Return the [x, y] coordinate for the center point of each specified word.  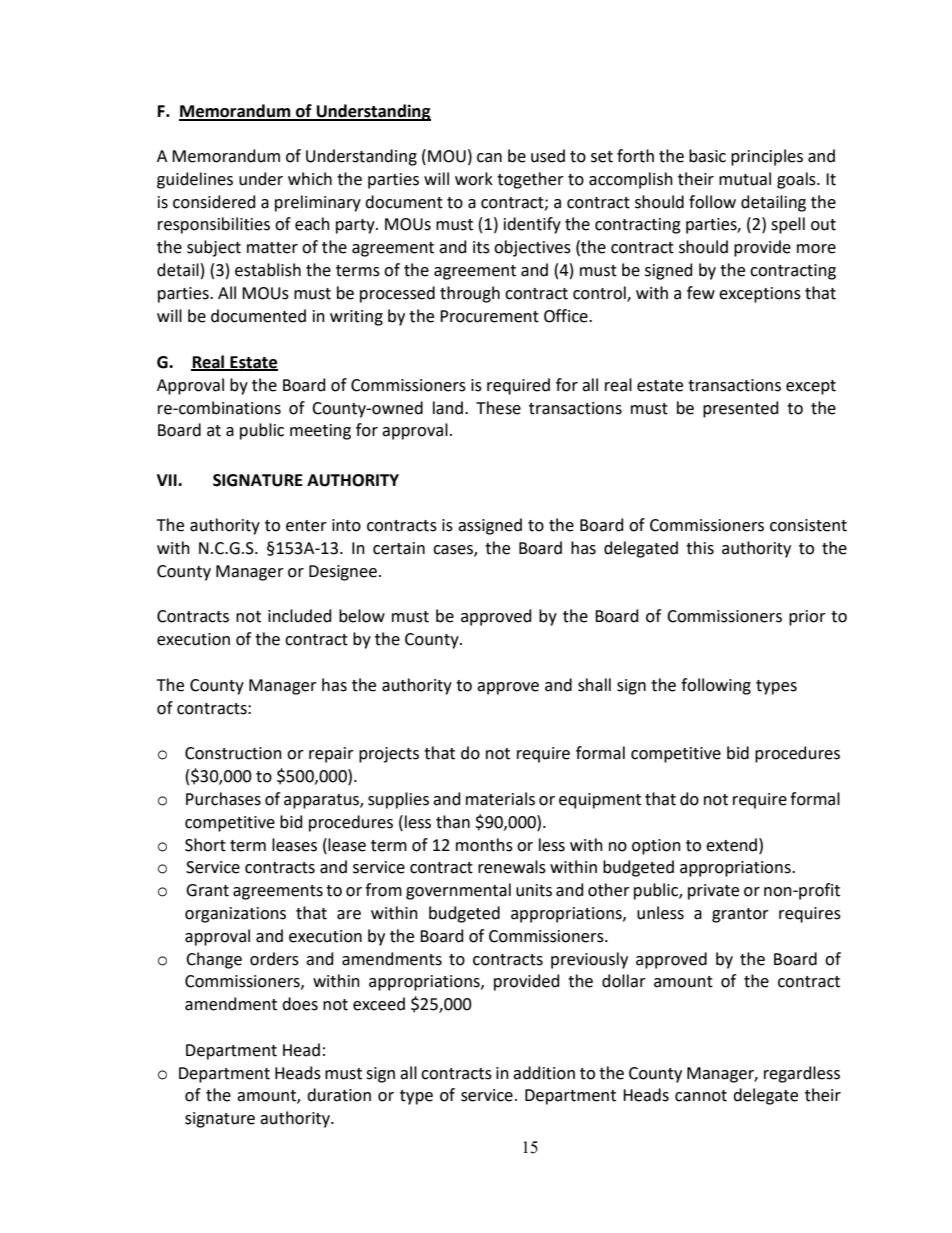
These [498, 408]
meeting [320, 432]
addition [544, 1073]
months [484, 845]
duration [339, 1095]
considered [214, 202]
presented [741, 409]
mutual [745, 179]
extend [733, 845]
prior [807, 618]
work [474, 179]
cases [454, 551]
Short [205, 845]
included [300, 616]
